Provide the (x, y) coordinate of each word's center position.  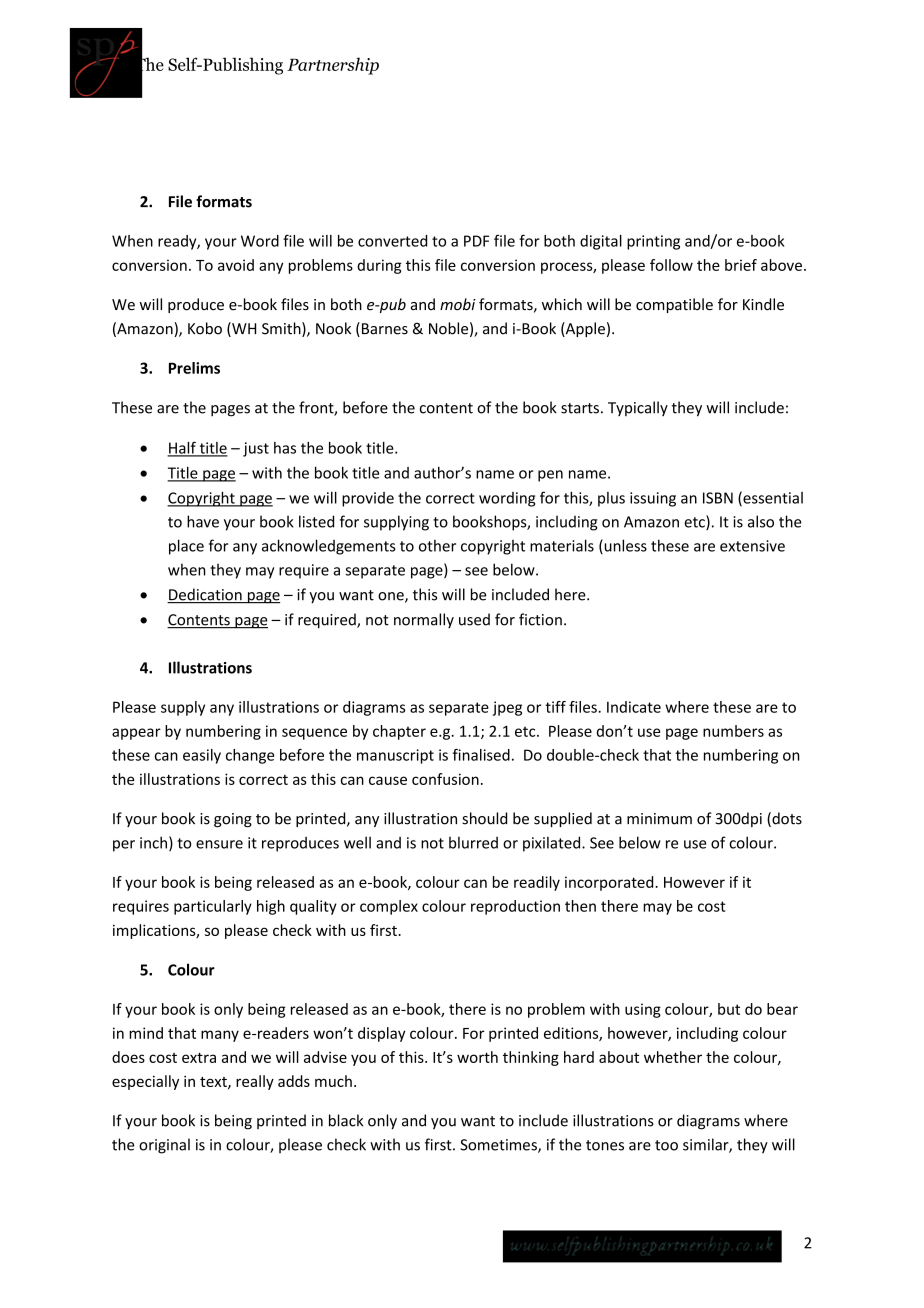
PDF (476, 241)
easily (202, 756)
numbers (733, 731)
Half (182, 448)
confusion (445, 779)
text (214, 1083)
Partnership (333, 66)
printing (653, 242)
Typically (638, 408)
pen (550, 476)
